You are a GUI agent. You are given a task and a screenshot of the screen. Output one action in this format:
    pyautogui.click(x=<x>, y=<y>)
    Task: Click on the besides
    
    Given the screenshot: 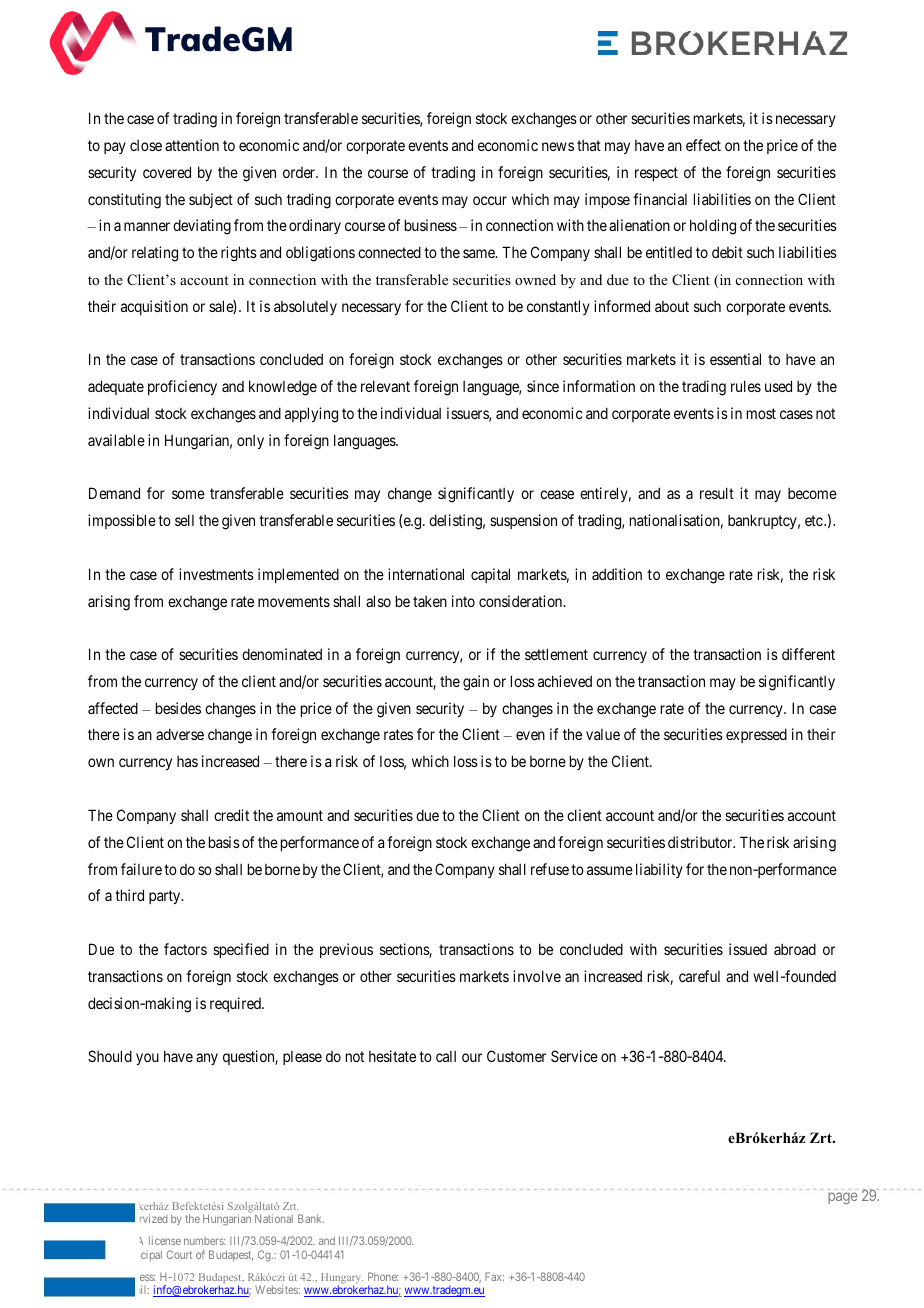 What is the action you would take?
    pyautogui.click(x=178, y=708)
